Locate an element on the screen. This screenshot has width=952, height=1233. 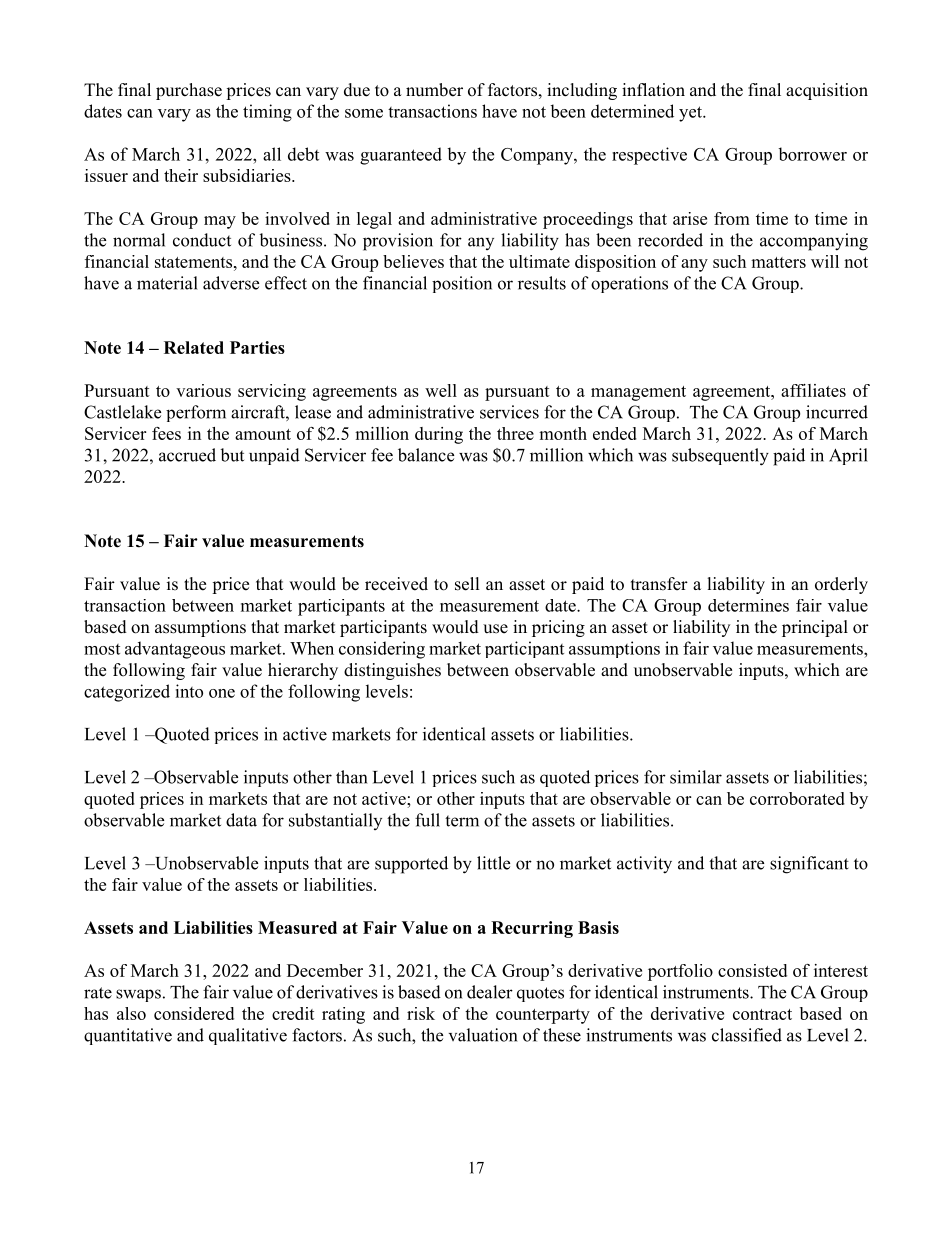
purchase is located at coordinates (189, 91).
